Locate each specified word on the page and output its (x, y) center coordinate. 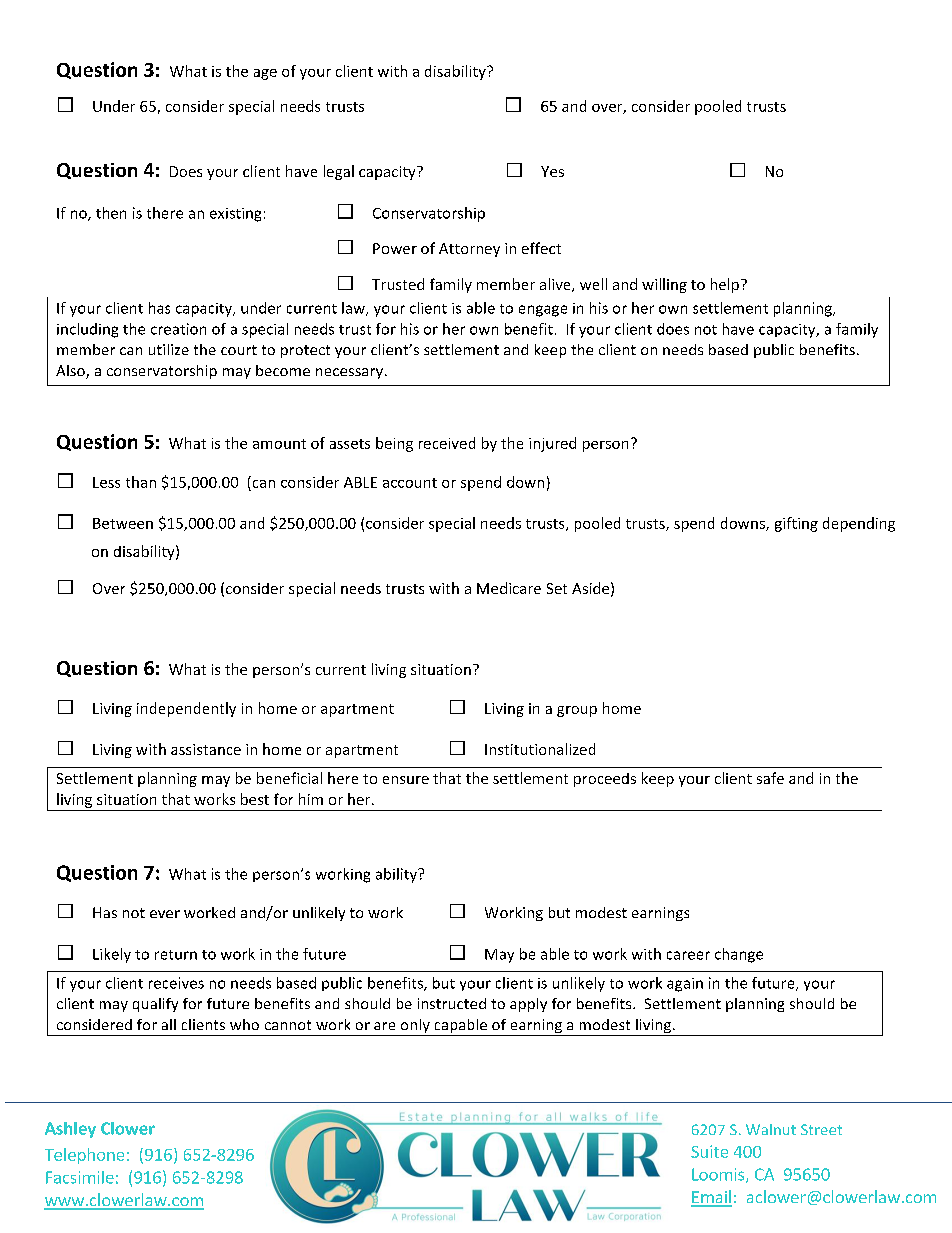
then (111, 213)
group (577, 711)
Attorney (469, 250)
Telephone (84, 1156)
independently (186, 709)
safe (770, 778)
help (725, 285)
